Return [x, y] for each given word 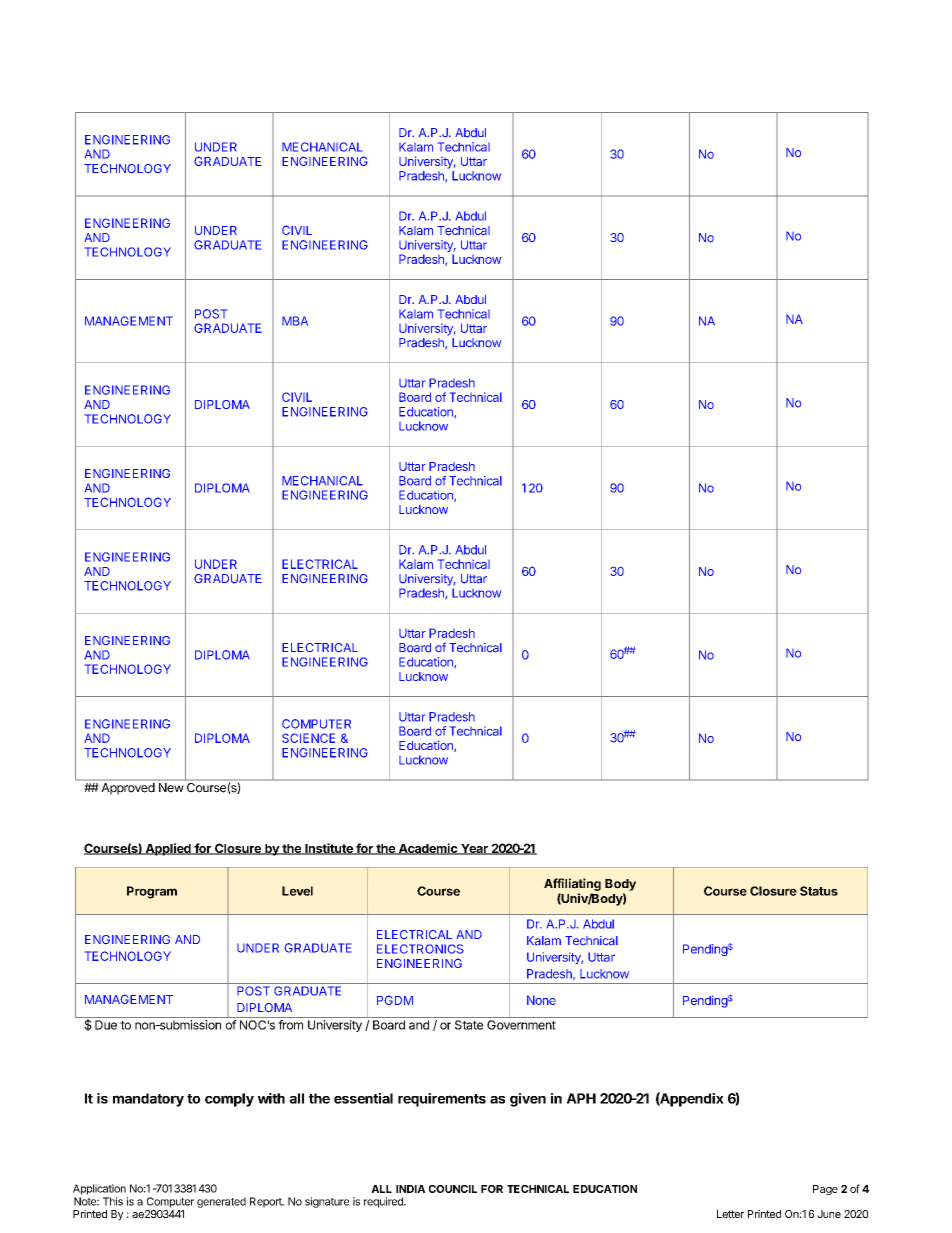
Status [819, 891]
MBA [295, 321]
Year [474, 849]
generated [221, 1202]
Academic [427, 849]
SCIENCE [308, 738]
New [171, 787]
